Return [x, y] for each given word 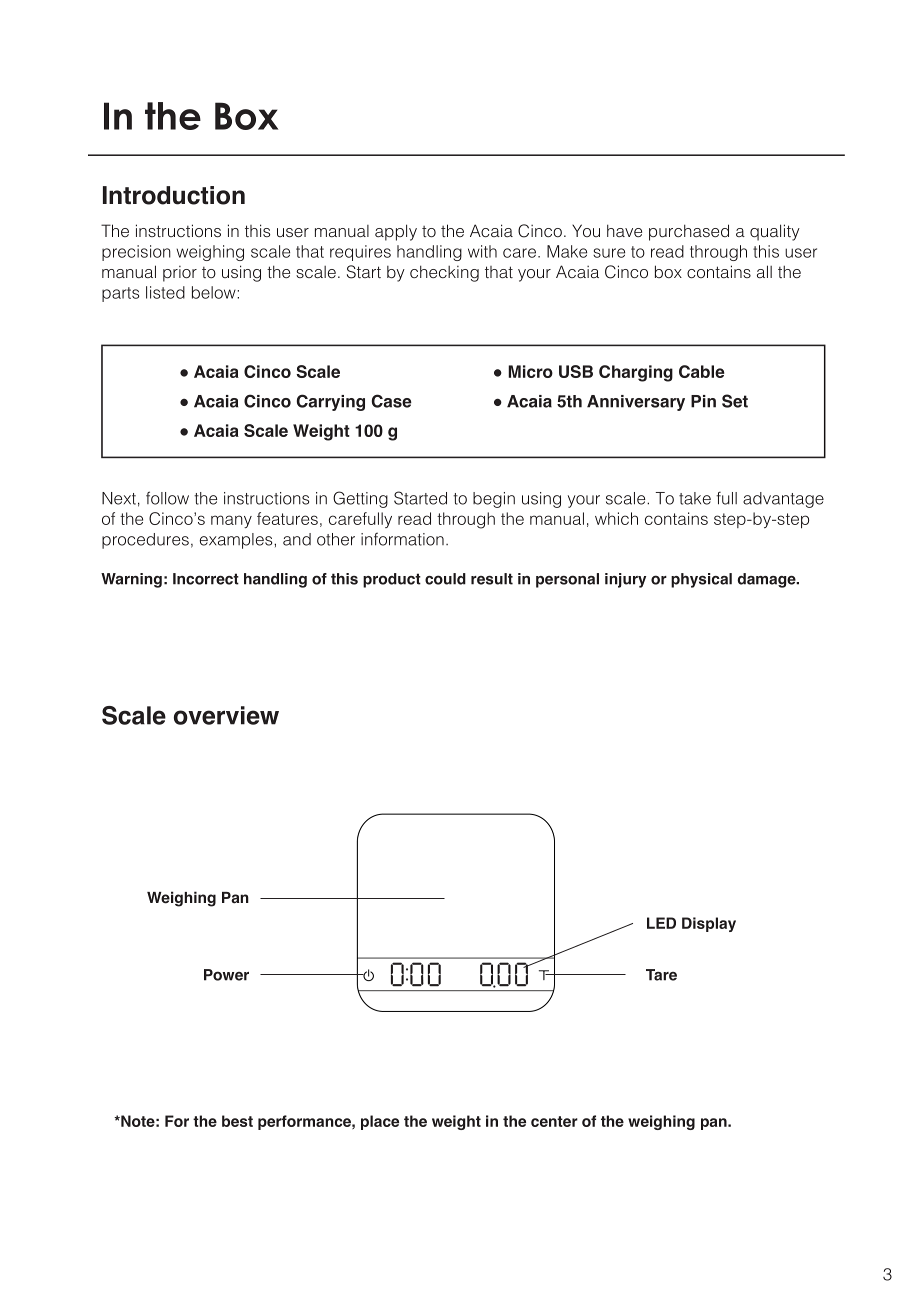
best [237, 1121]
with [482, 251]
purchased [689, 232]
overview [226, 715]
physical [701, 580]
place [380, 1122]
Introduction [174, 195]
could [445, 579]
